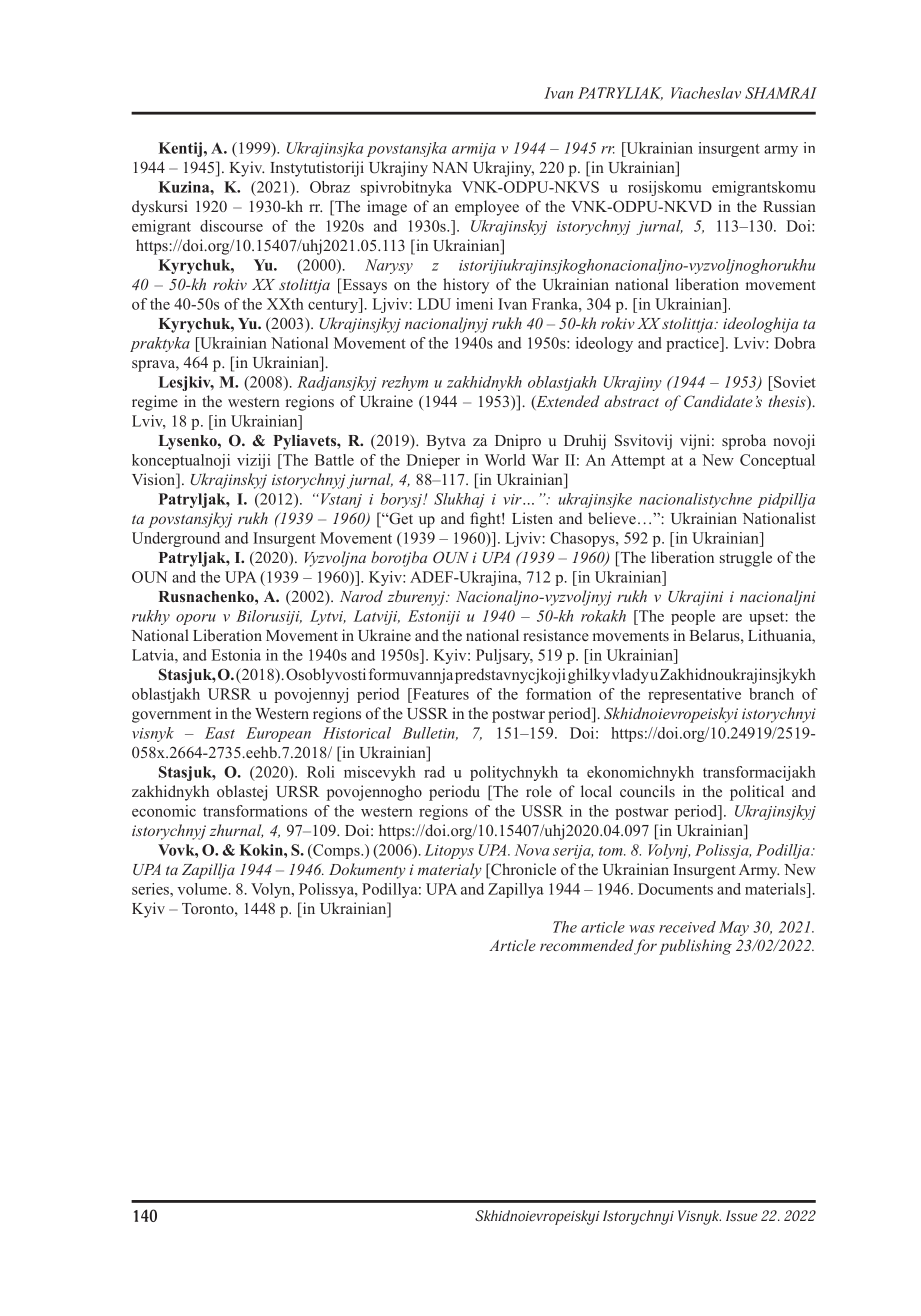 Image resolution: width=921 pixels, height=1316 pixels. What do you see at coordinates (336, 851) in the document?
I see `Comps` at bounding box center [336, 851].
